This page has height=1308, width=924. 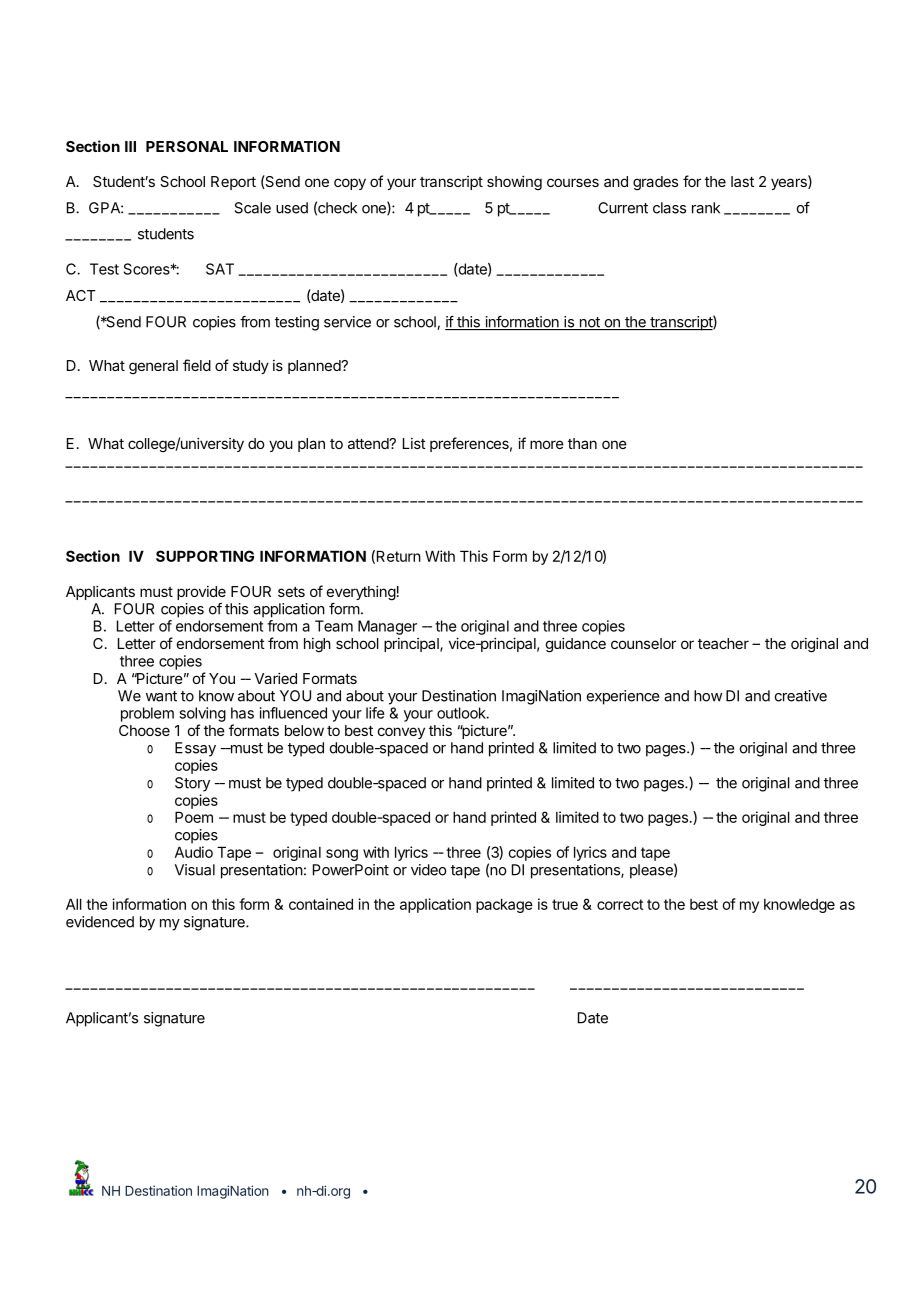 I want to click on SUPPORTING, so click(x=205, y=556).
